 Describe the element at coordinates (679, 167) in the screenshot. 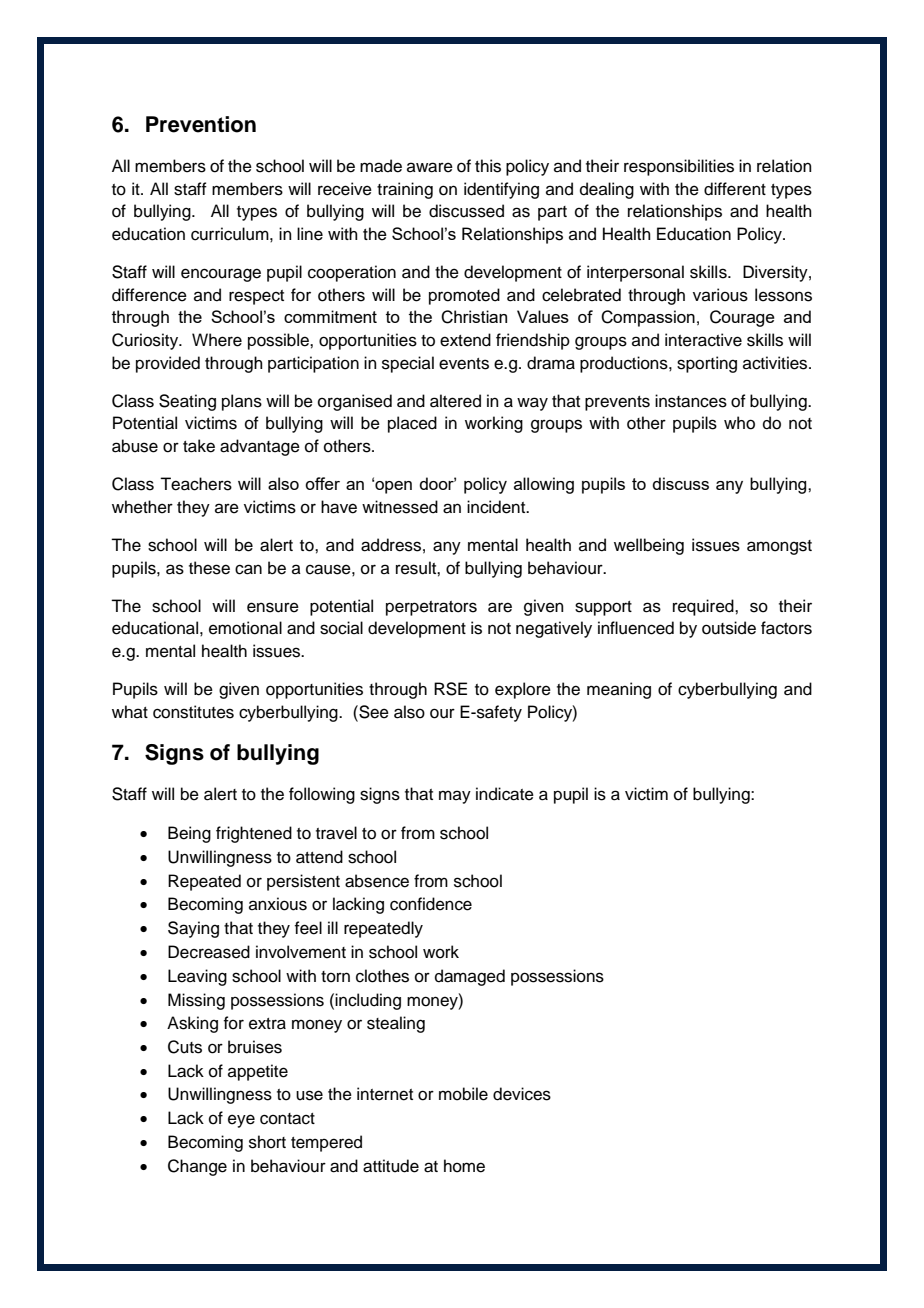

I see `responsibilities` at that location.
